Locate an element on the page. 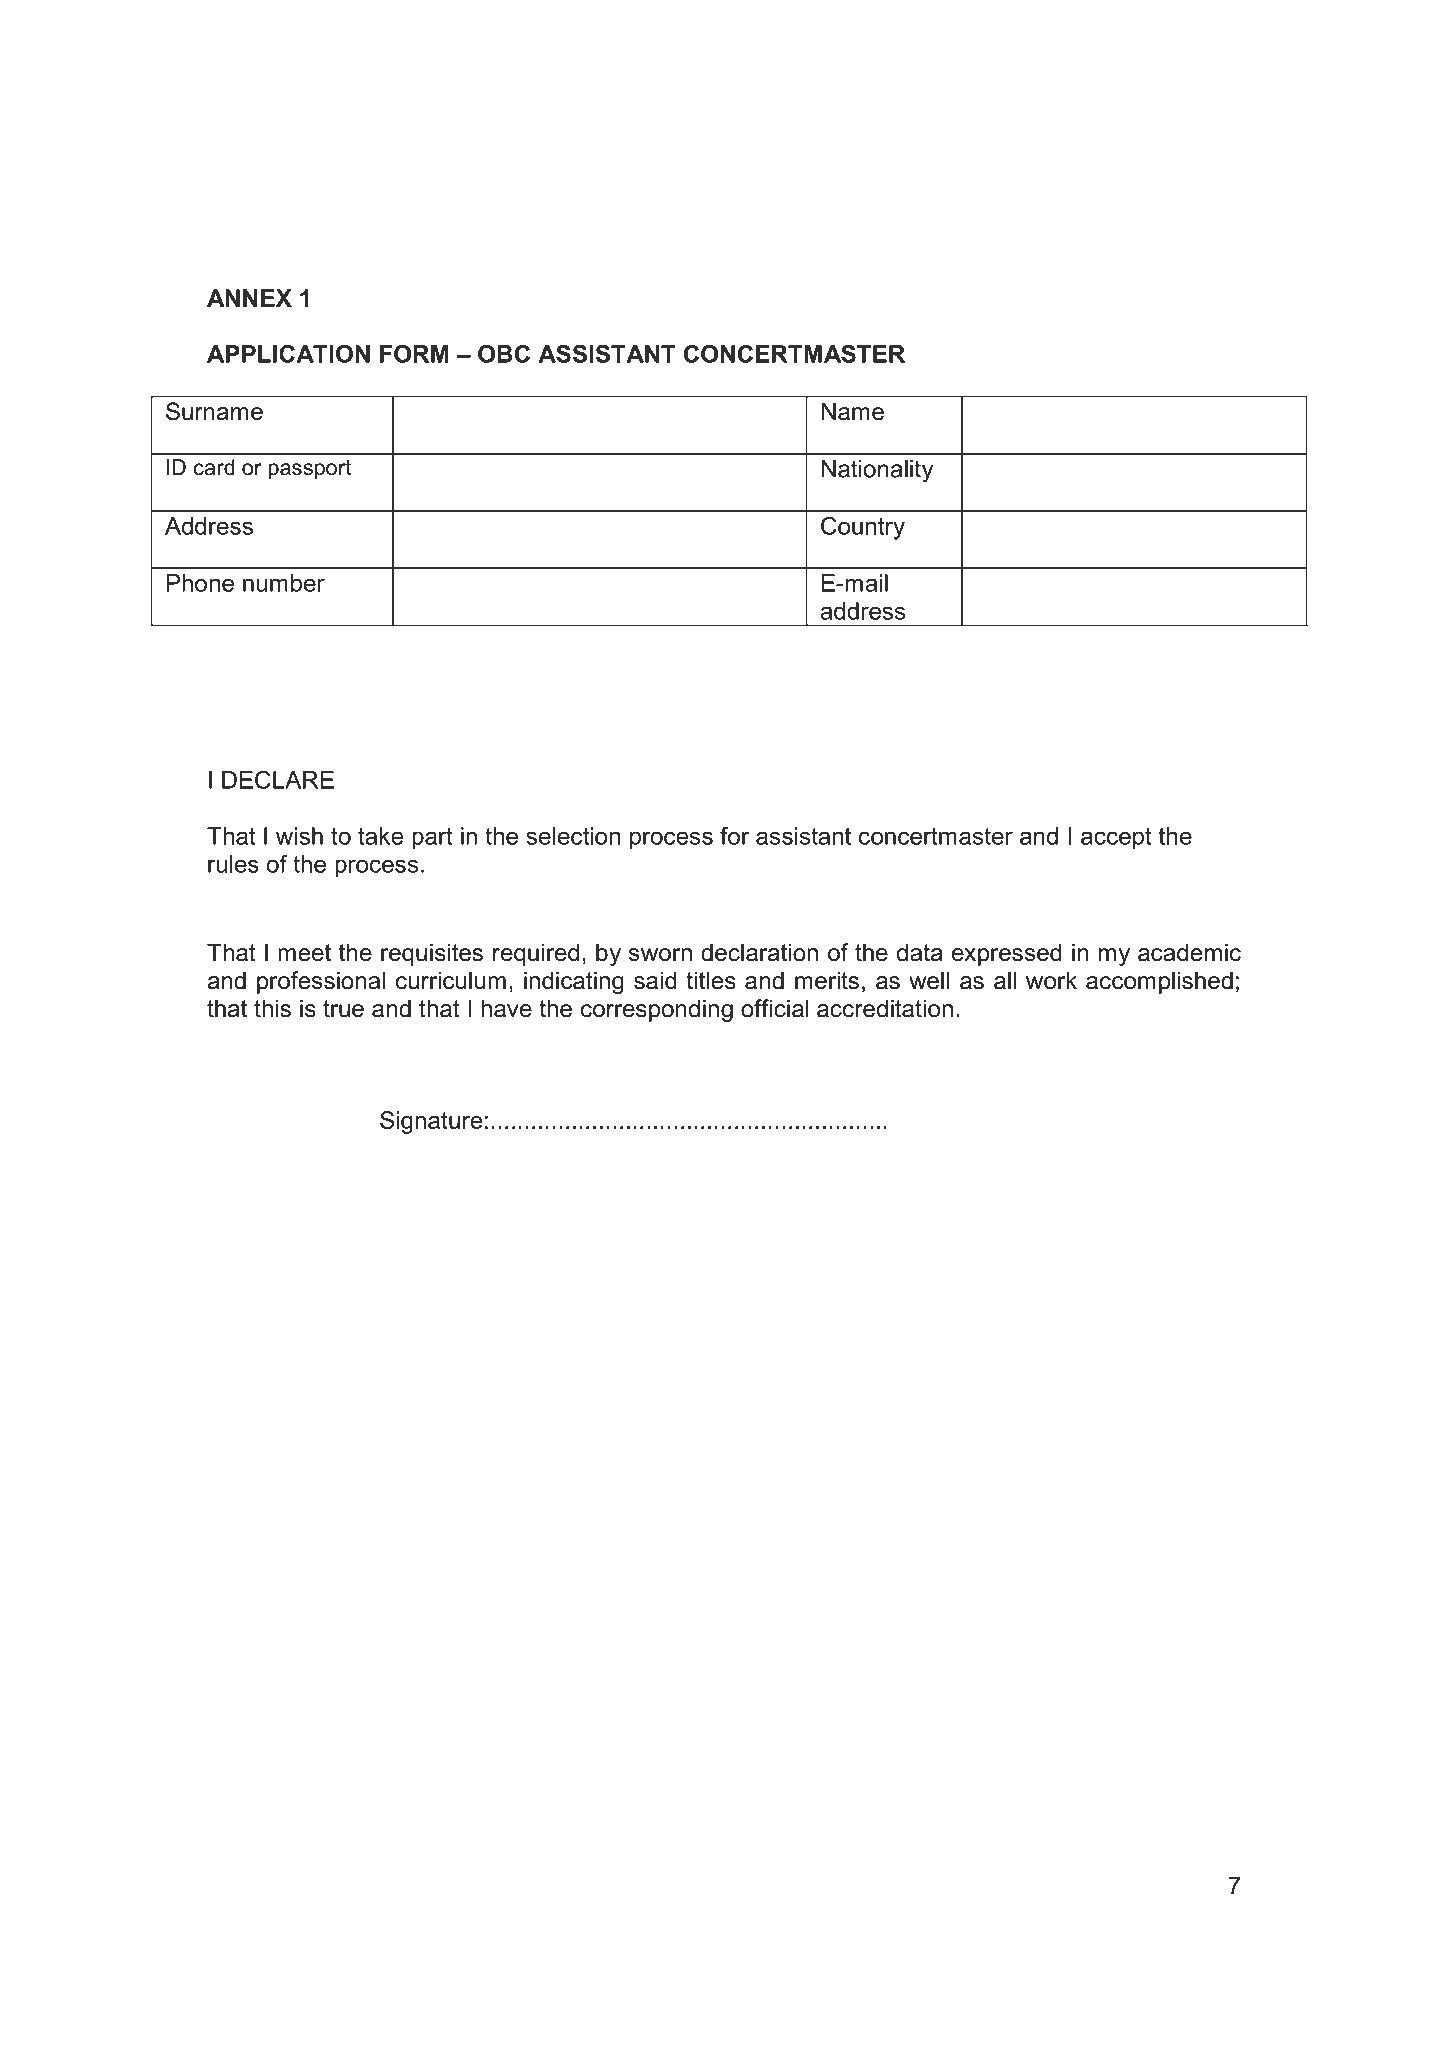  Signature is located at coordinates (431, 1122).
